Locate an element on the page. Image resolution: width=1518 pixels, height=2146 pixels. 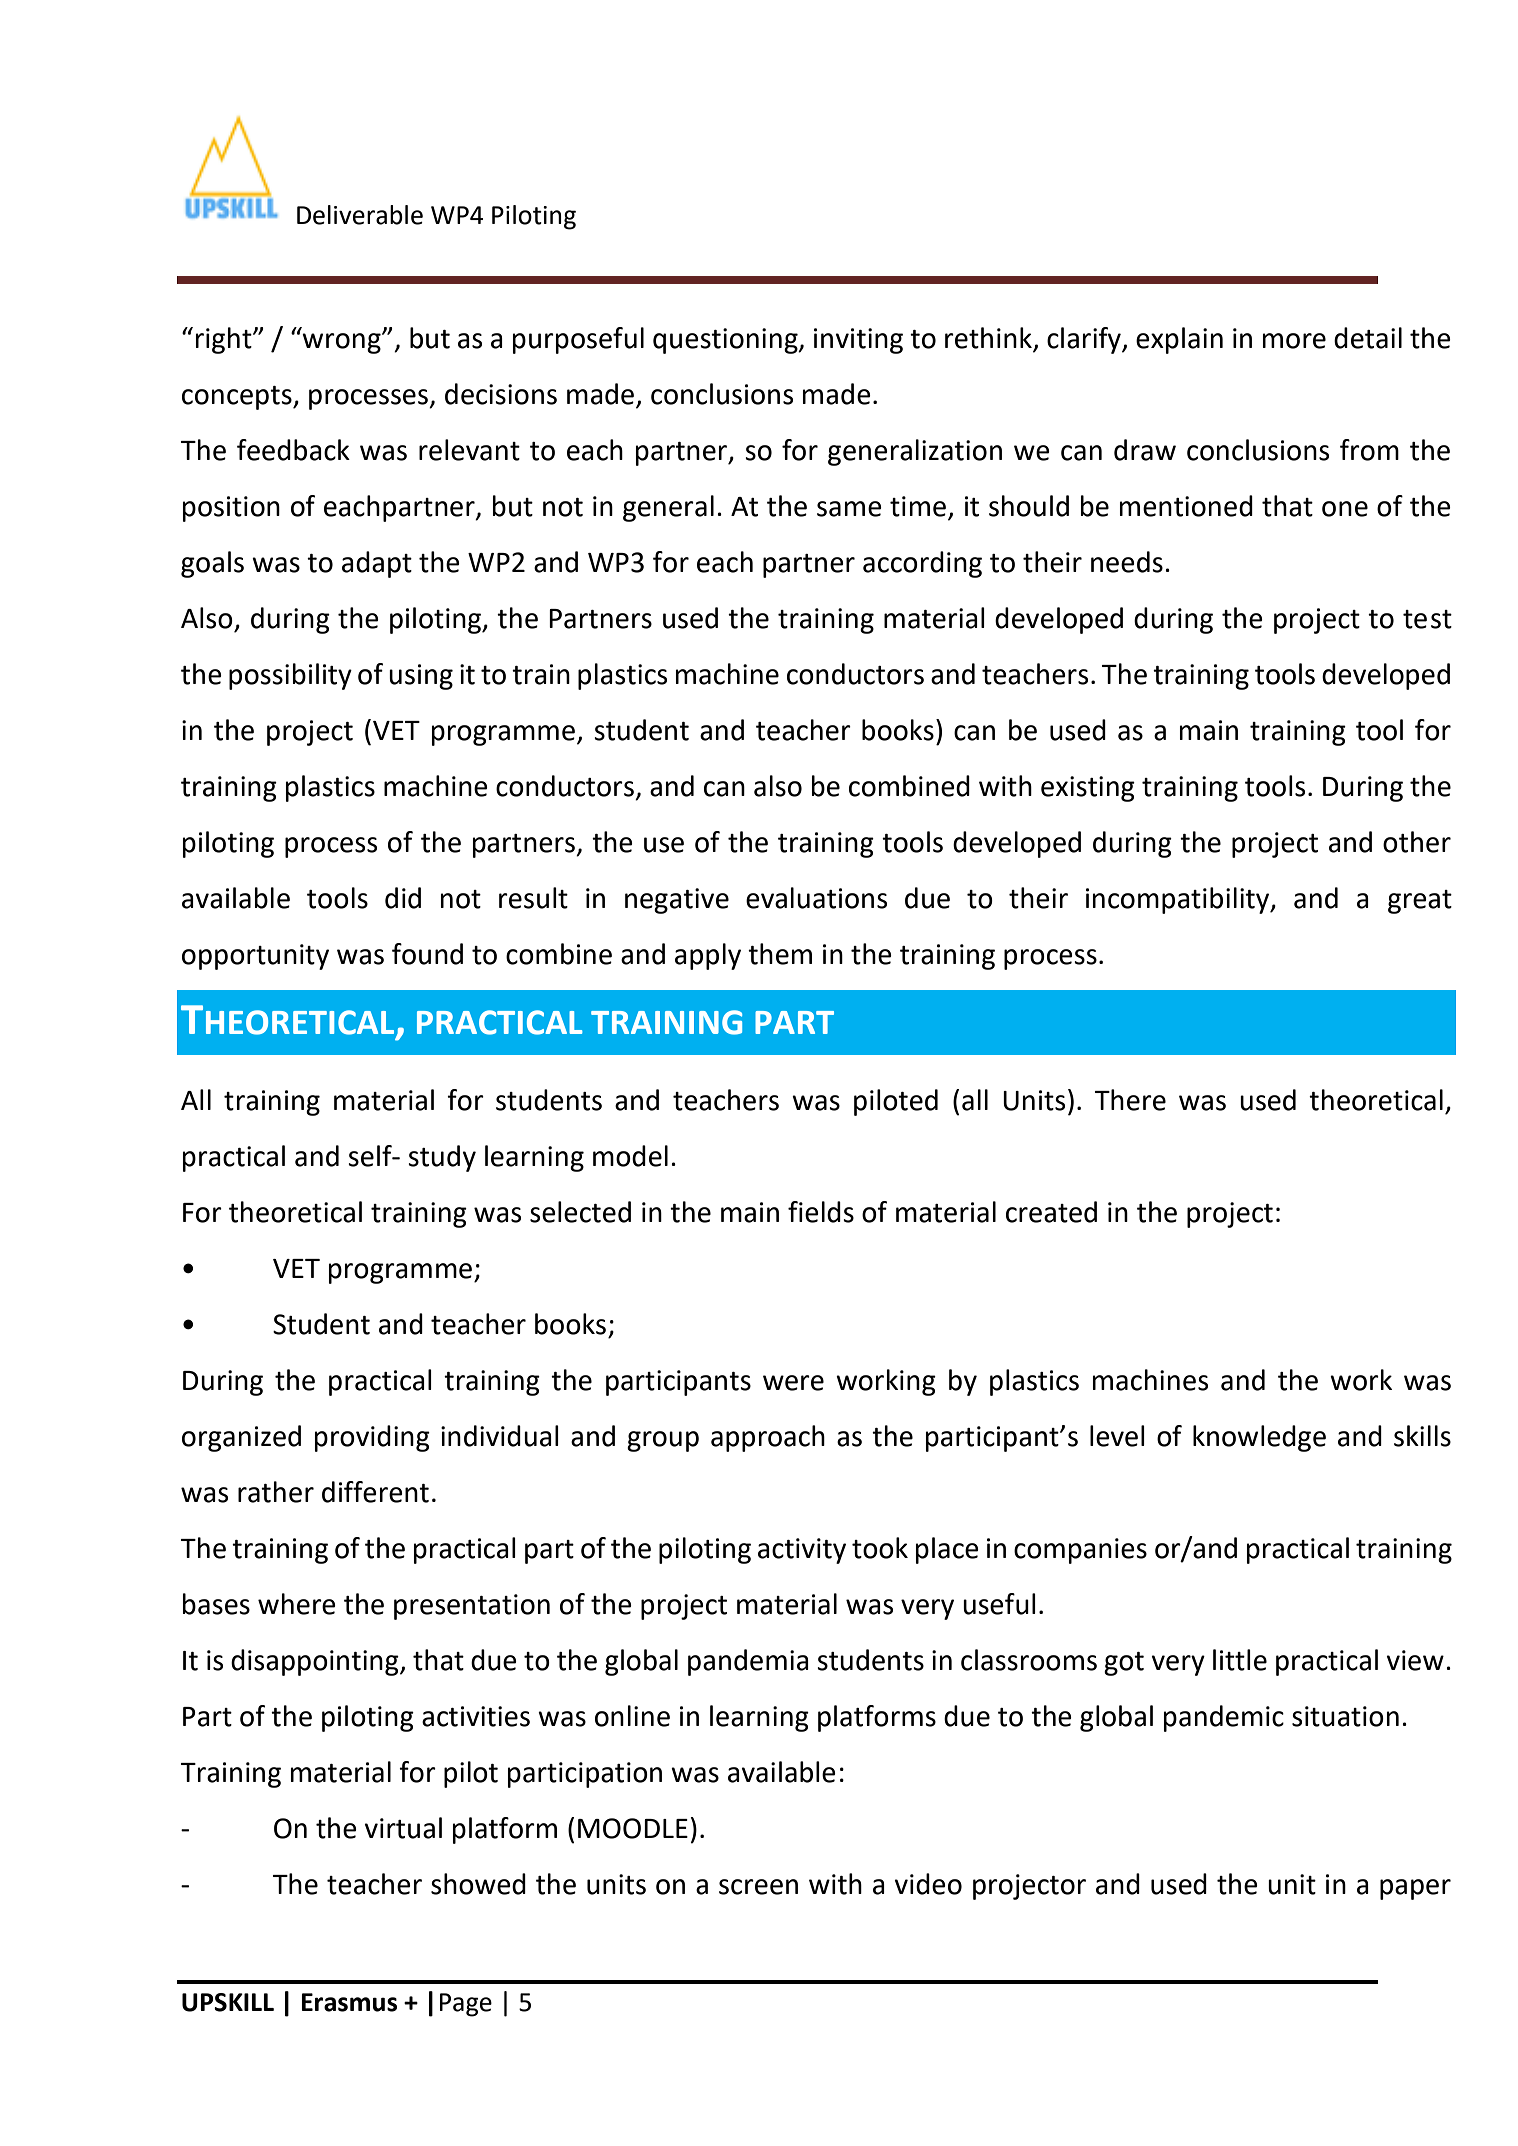
inviting is located at coordinates (858, 341).
